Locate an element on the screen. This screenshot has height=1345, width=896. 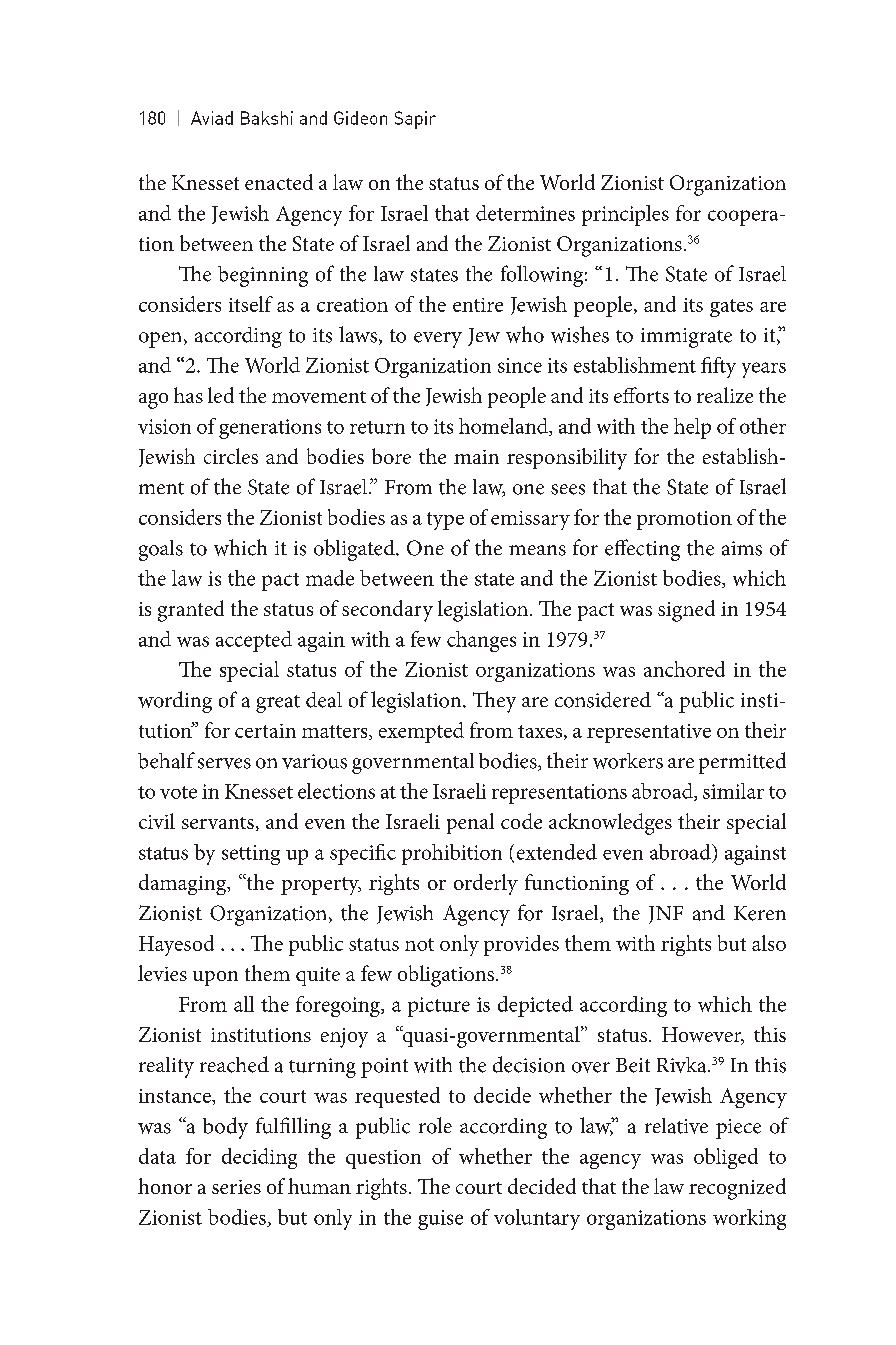
has is located at coordinates (188, 395).
